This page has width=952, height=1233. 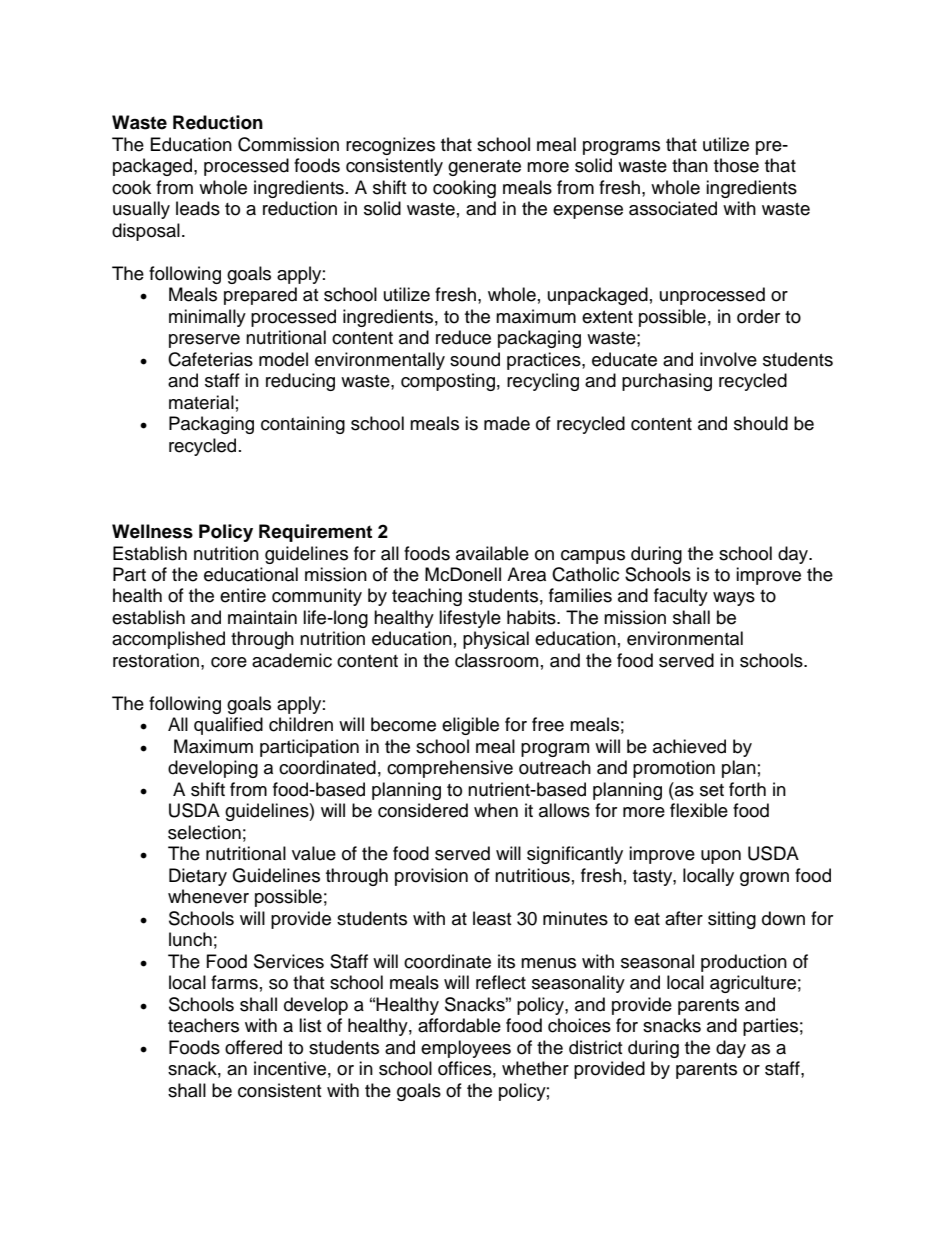 What do you see at coordinates (728, 359) in the page?
I see `involve` at bounding box center [728, 359].
